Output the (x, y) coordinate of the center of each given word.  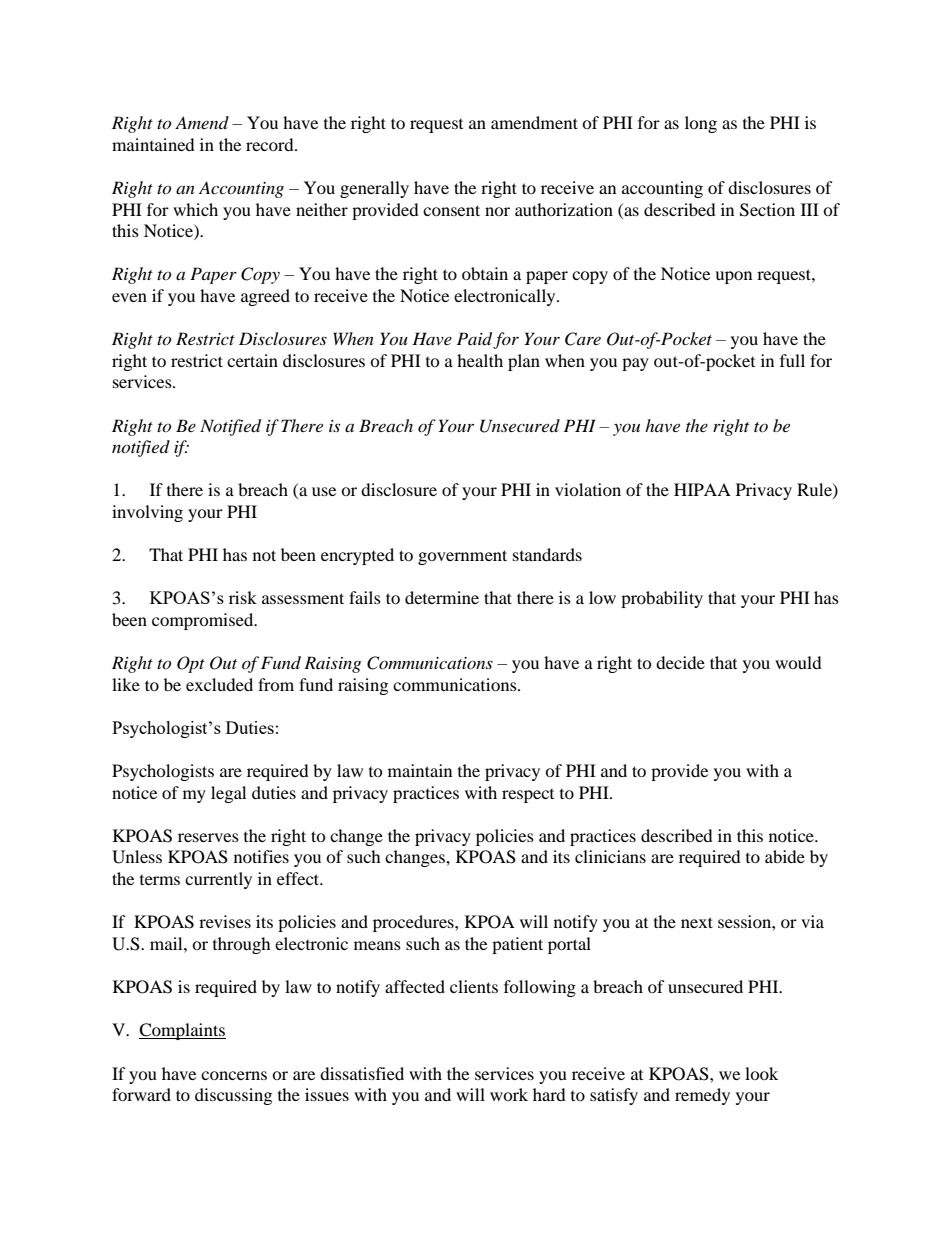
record (271, 144)
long (701, 124)
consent (451, 210)
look (761, 1073)
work (509, 1094)
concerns (234, 1075)
